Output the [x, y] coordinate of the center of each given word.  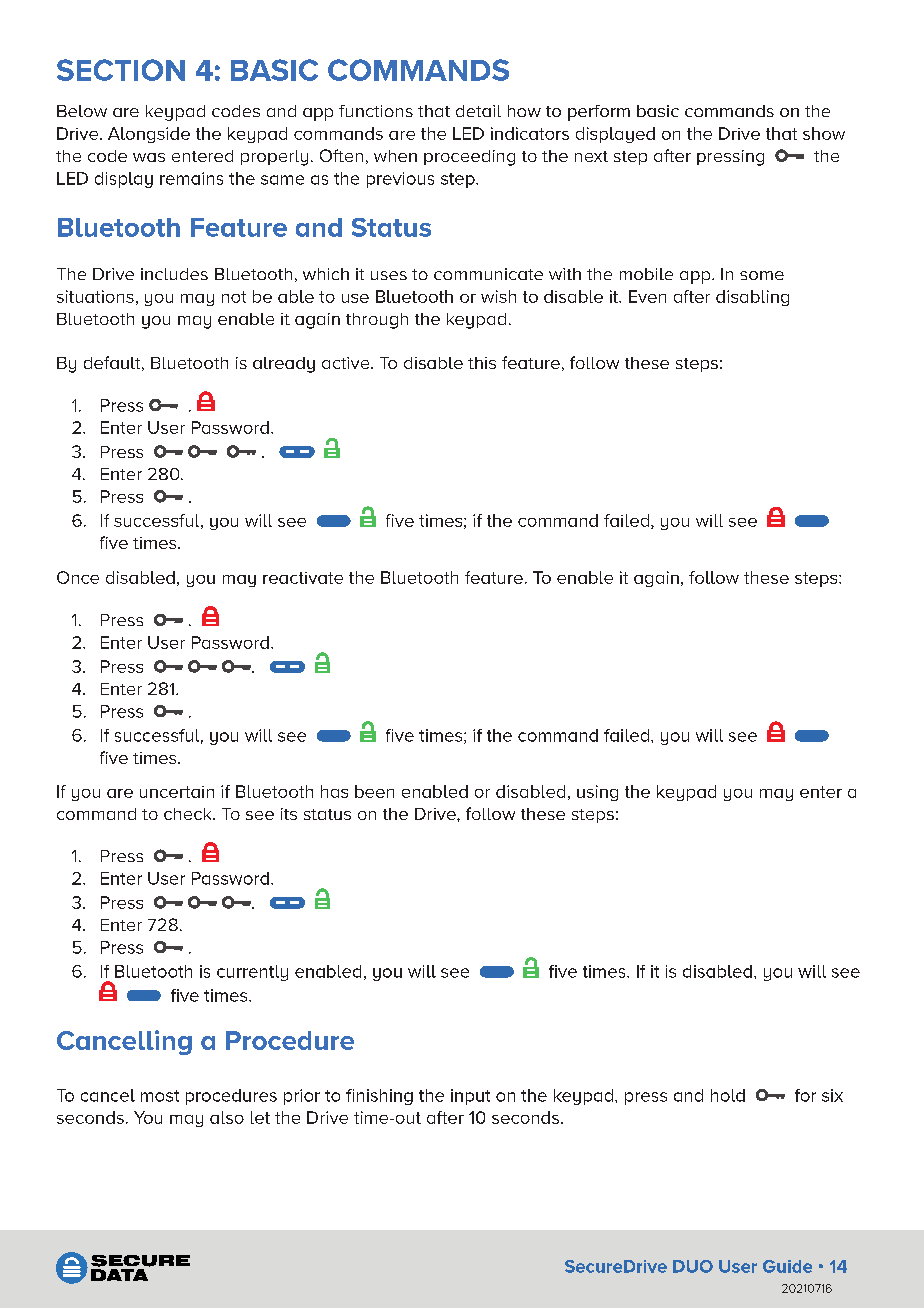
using [597, 793]
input [470, 1097]
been [374, 791]
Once [78, 577]
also [227, 1117]
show [824, 133]
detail [478, 111]
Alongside [149, 135]
